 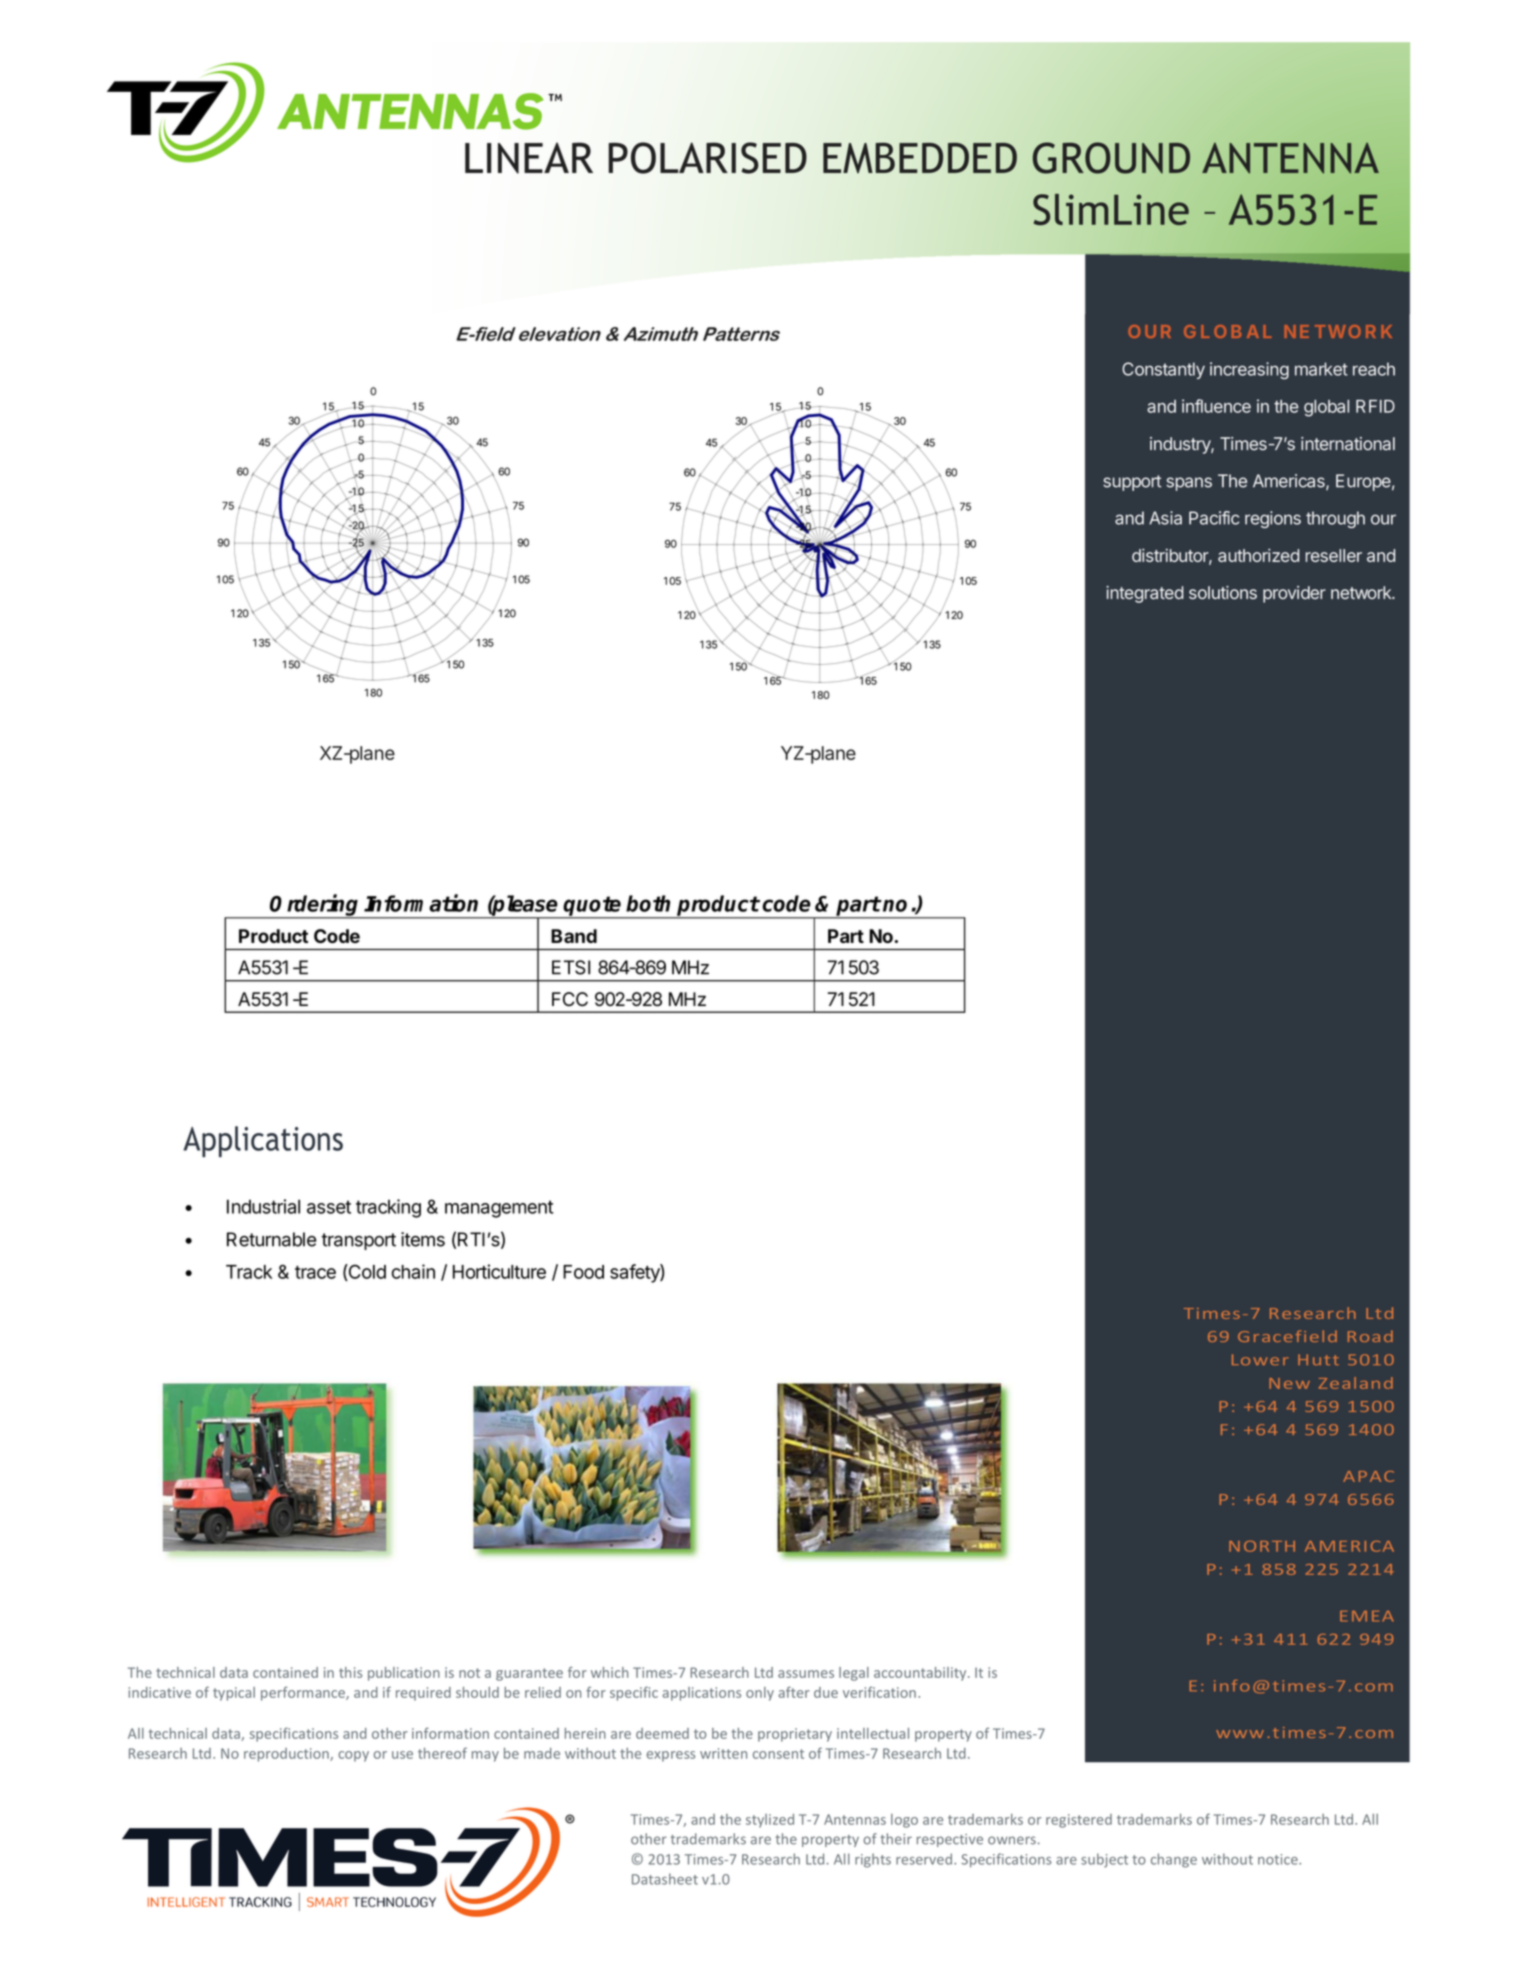 I want to click on Lower, so click(x=1260, y=1360).
